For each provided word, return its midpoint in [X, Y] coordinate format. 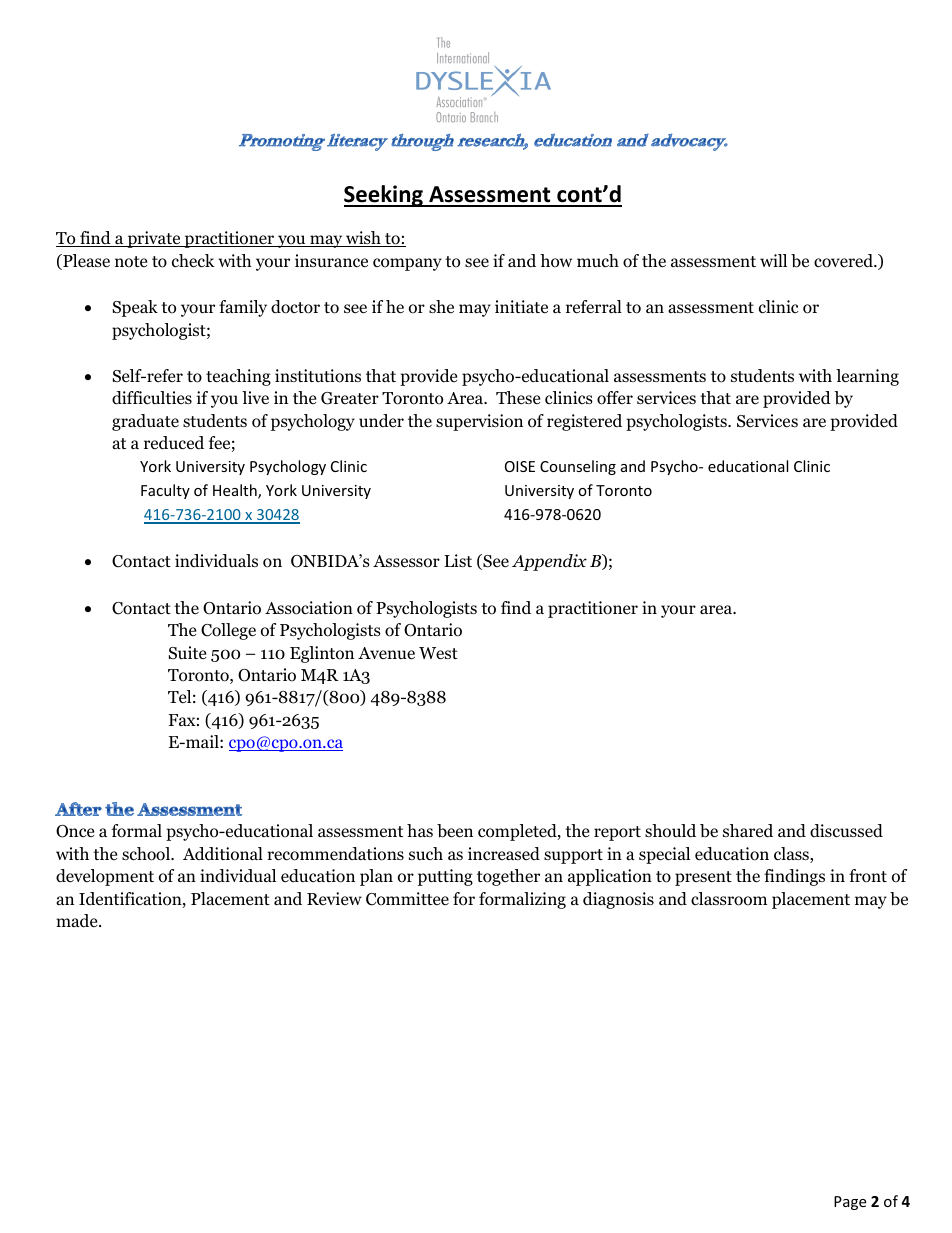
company [407, 264]
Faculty [165, 491]
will [773, 260]
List [458, 560]
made [78, 921]
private [154, 239]
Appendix [549, 562]
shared [748, 831]
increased [504, 854]
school [147, 854]
